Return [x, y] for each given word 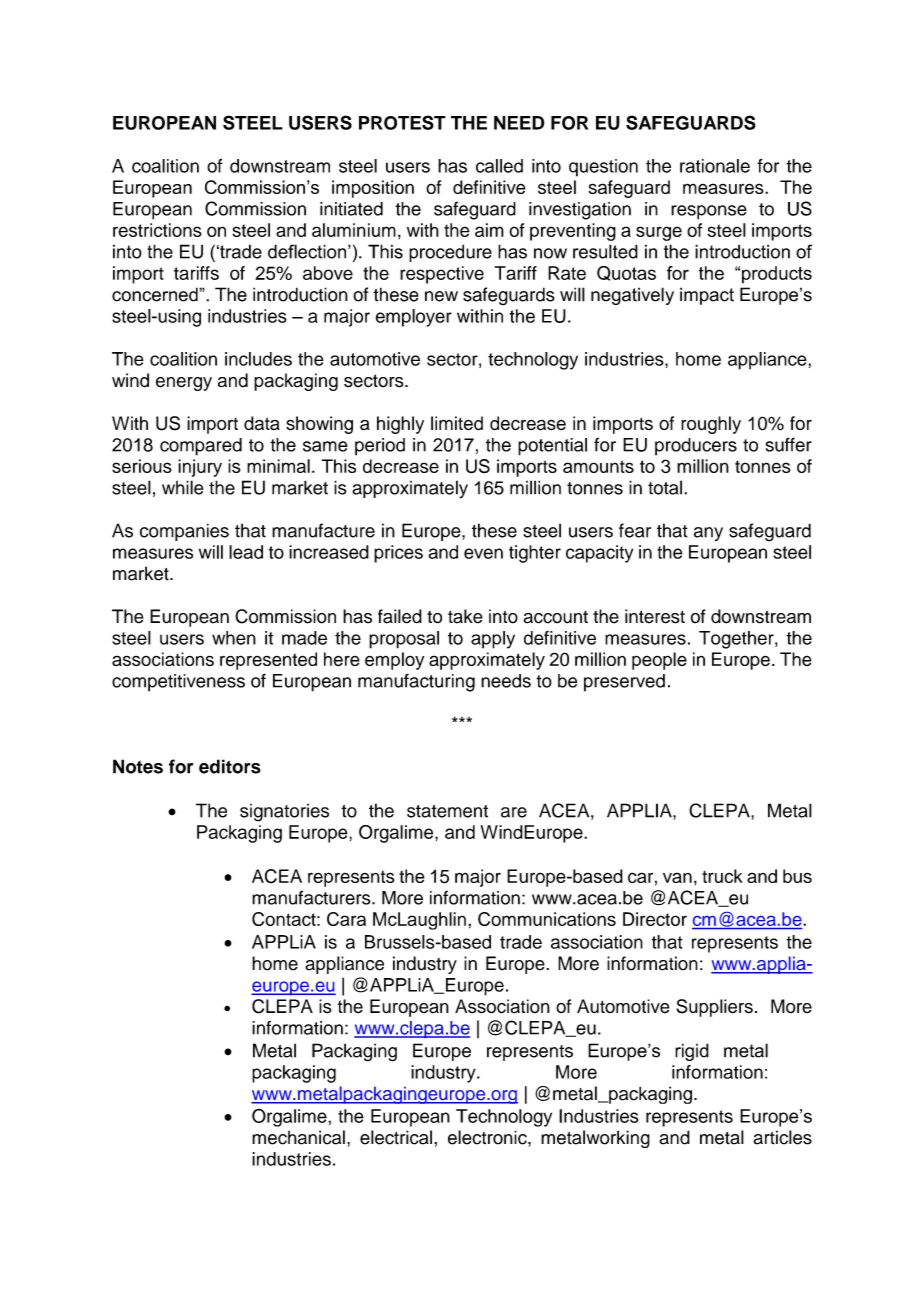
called [499, 166]
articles [782, 1137]
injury [200, 468]
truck [722, 876]
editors [230, 766]
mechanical [298, 1137]
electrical [396, 1137]
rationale [715, 166]
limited [457, 423]
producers [696, 447]
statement [447, 811]
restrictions [157, 230]
